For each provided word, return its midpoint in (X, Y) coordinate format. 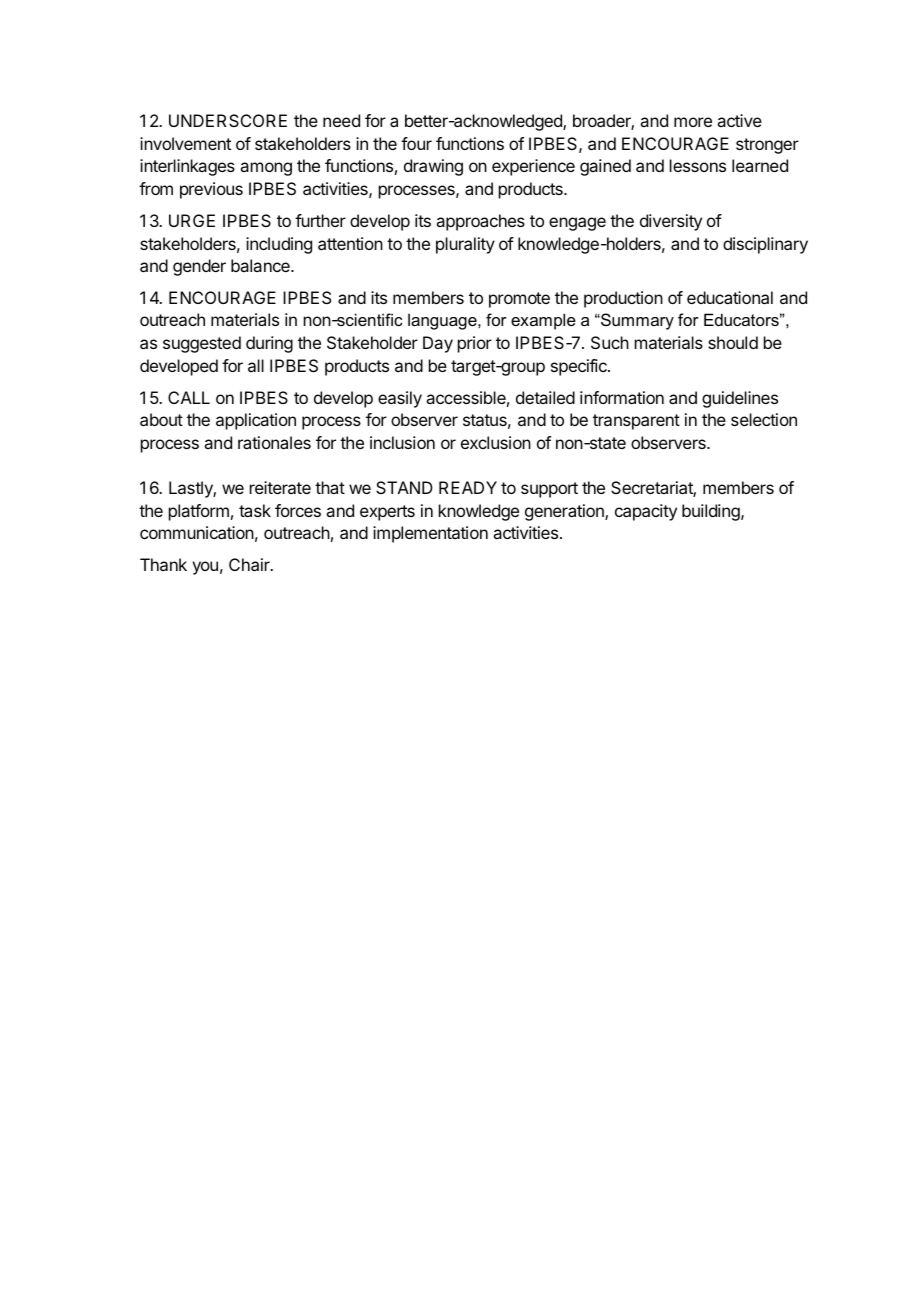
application (256, 421)
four (416, 143)
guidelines (740, 399)
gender (199, 267)
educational (730, 297)
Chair (250, 564)
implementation (430, 534)
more (693, 122)
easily (400, 399)
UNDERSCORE (228, 120)
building (712, 512)
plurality (465, 245)
